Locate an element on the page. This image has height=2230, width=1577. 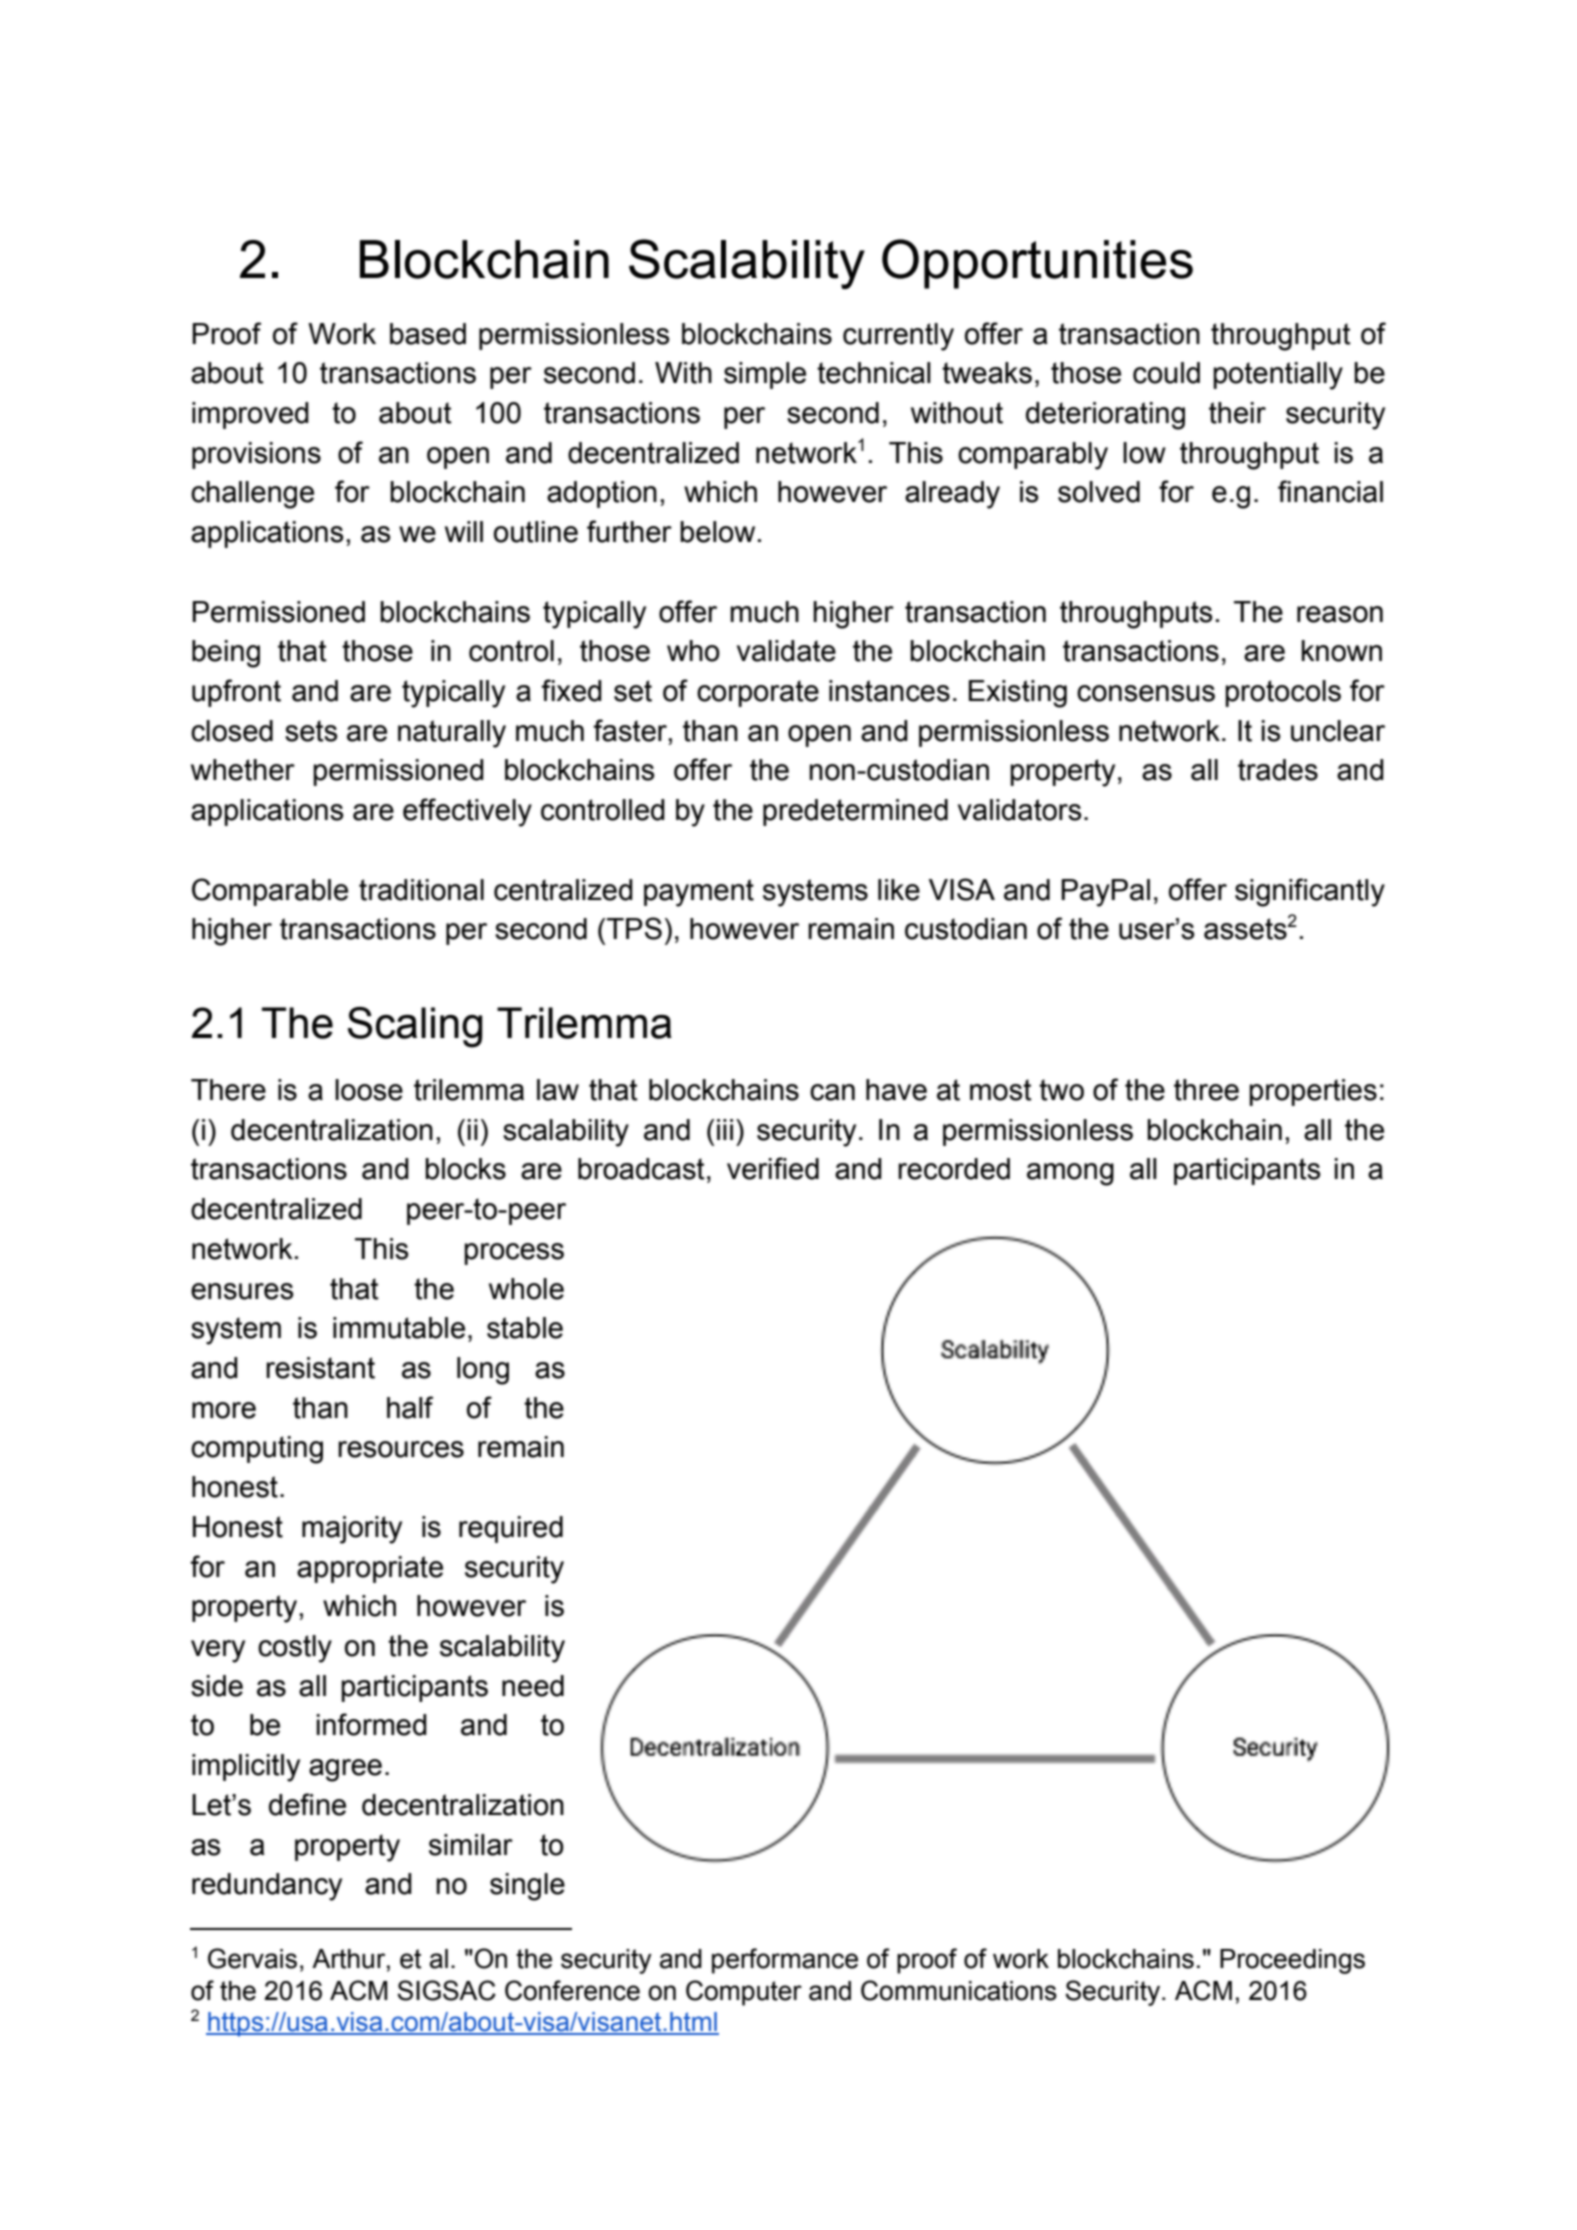
simple is located at coordinates (765, 375).
